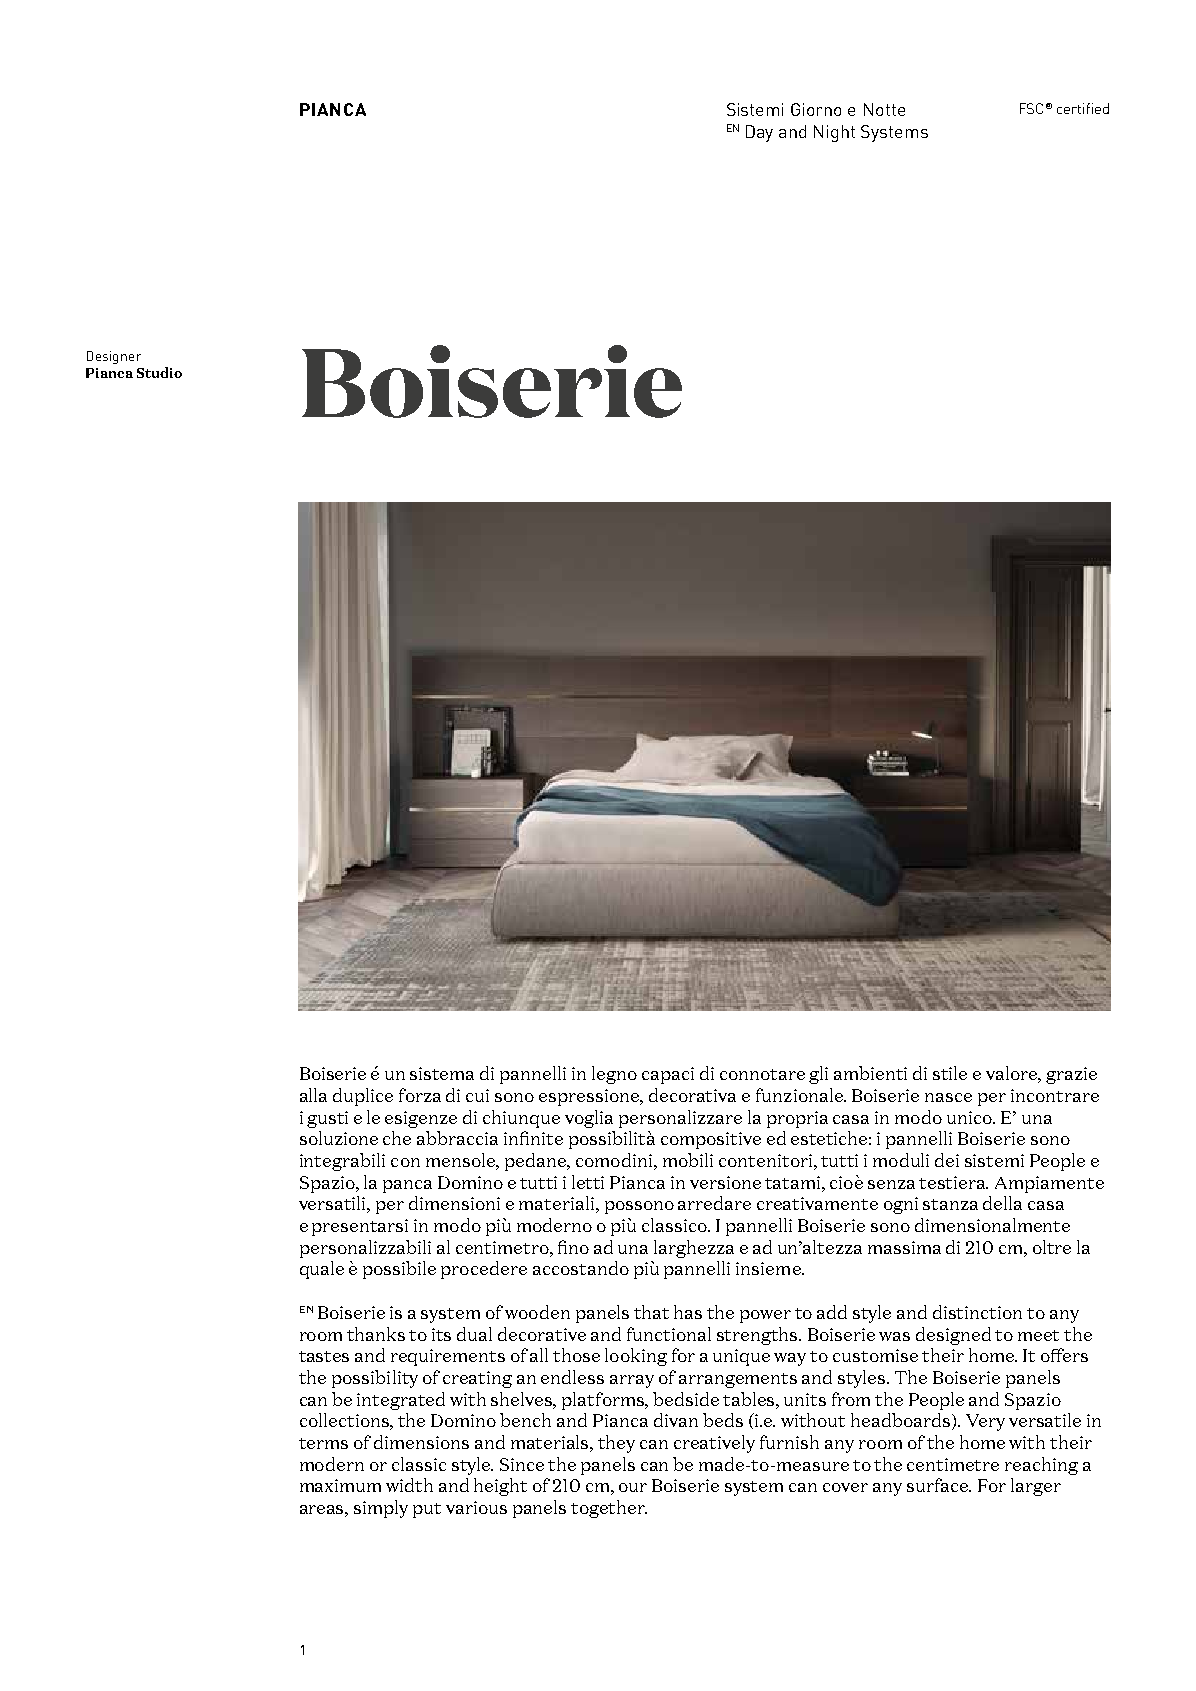 Image resolution: width=1196 pixels, height=1691 pixels. Describe the element at coordinates (159, 372) in the screenshot. I see `Studio` at that location.
